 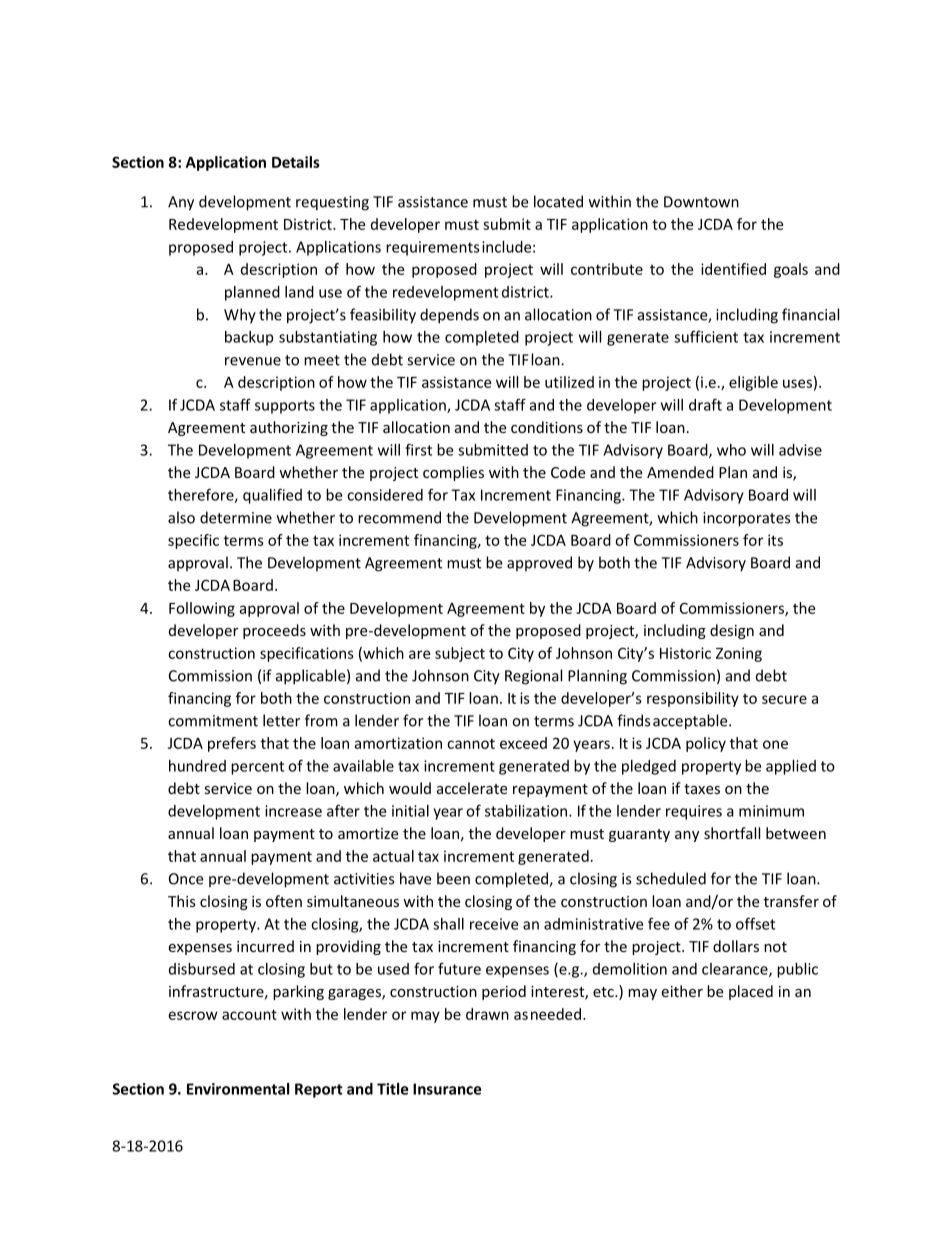 I want to click on design, so click(x=732, y=631).
